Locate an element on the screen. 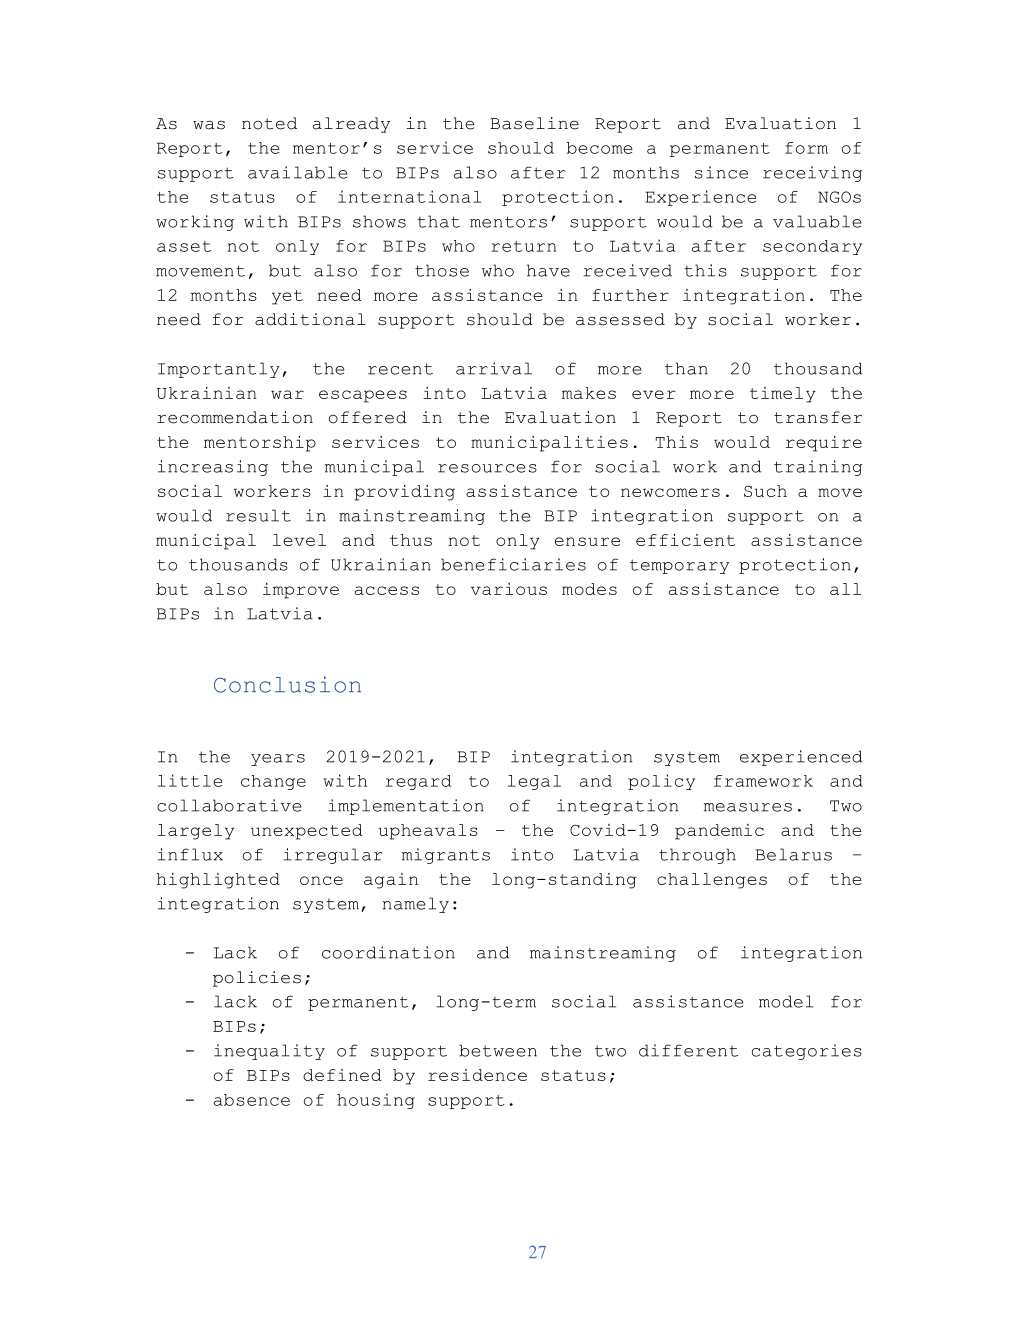  various is located at coordinates (508, 589).
